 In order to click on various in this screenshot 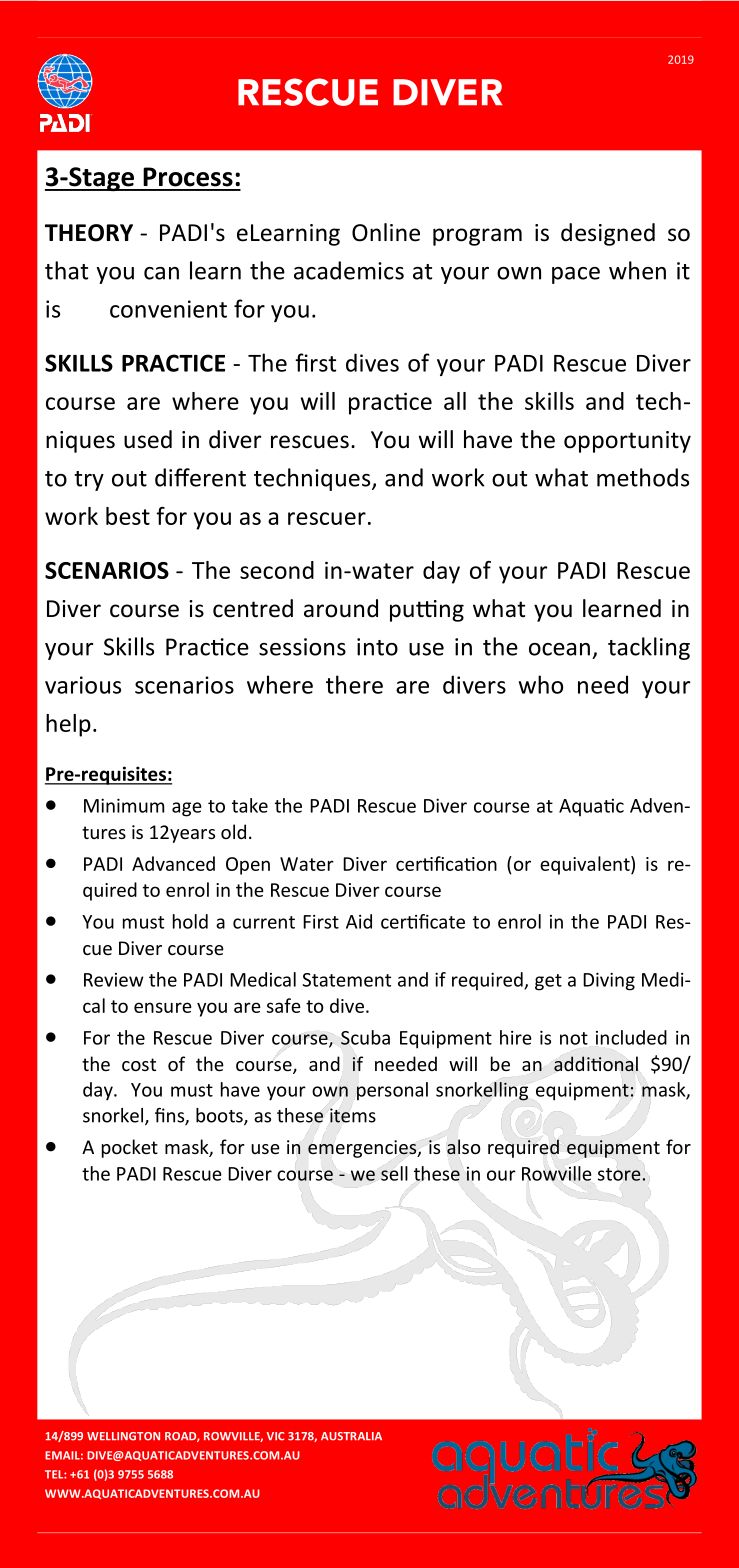, I will do `click(83, 685)`.
